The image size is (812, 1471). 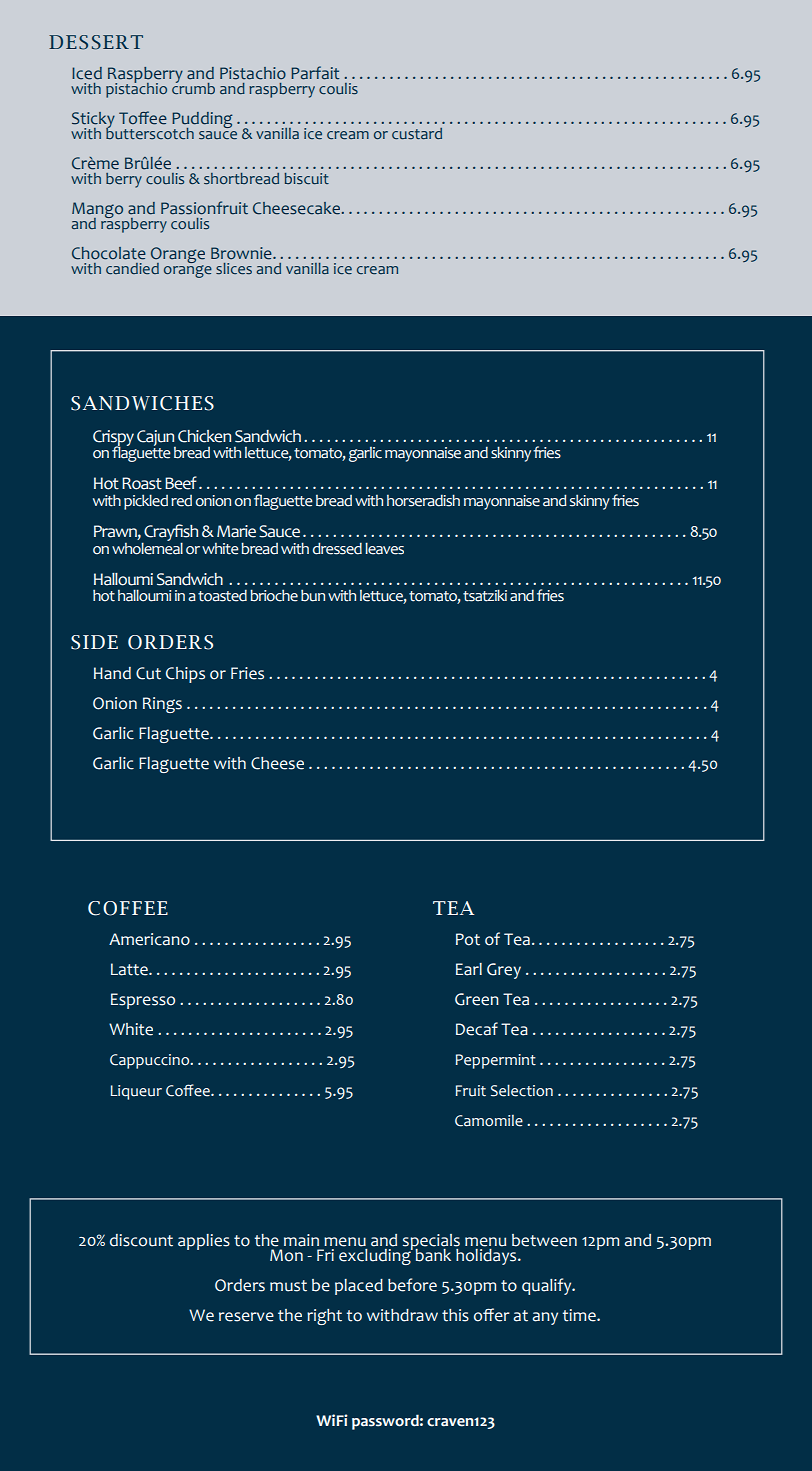 I want to click on placed, so click(x=359, y=1287).
